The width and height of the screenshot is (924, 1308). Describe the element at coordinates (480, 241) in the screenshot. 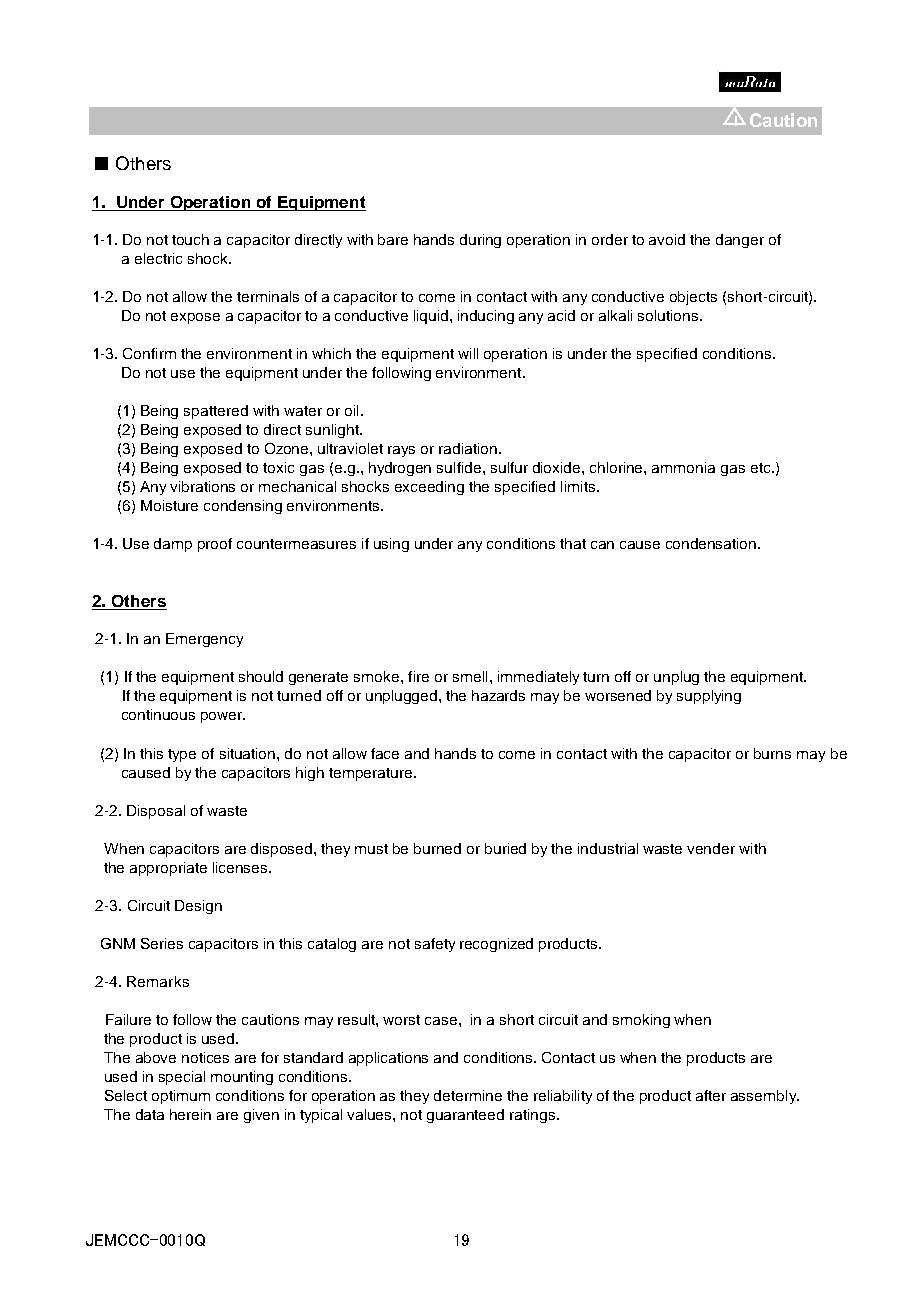

I see `during` at that location.
